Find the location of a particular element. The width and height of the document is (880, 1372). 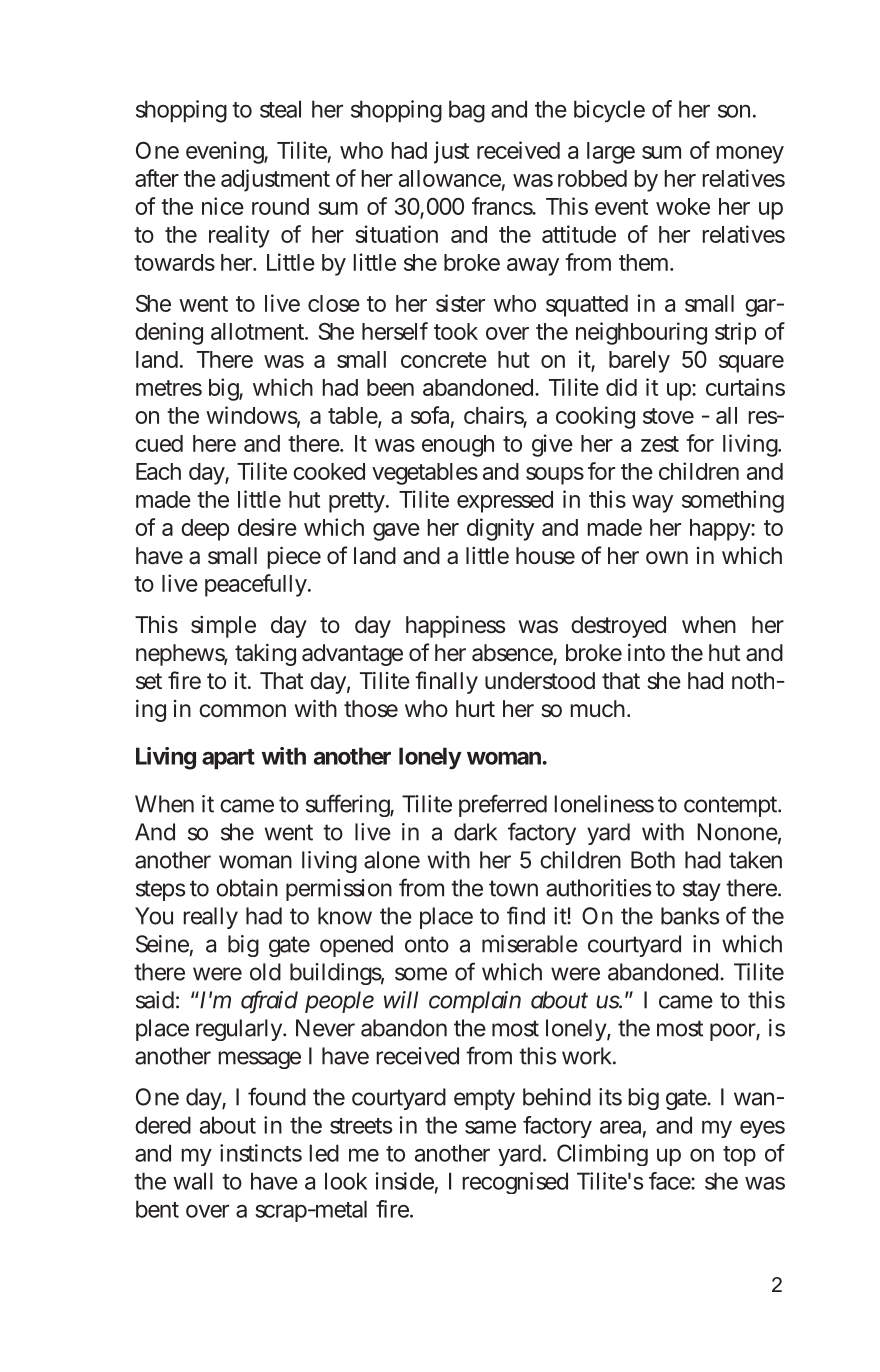

steal is located at coordinates (280, 109).
